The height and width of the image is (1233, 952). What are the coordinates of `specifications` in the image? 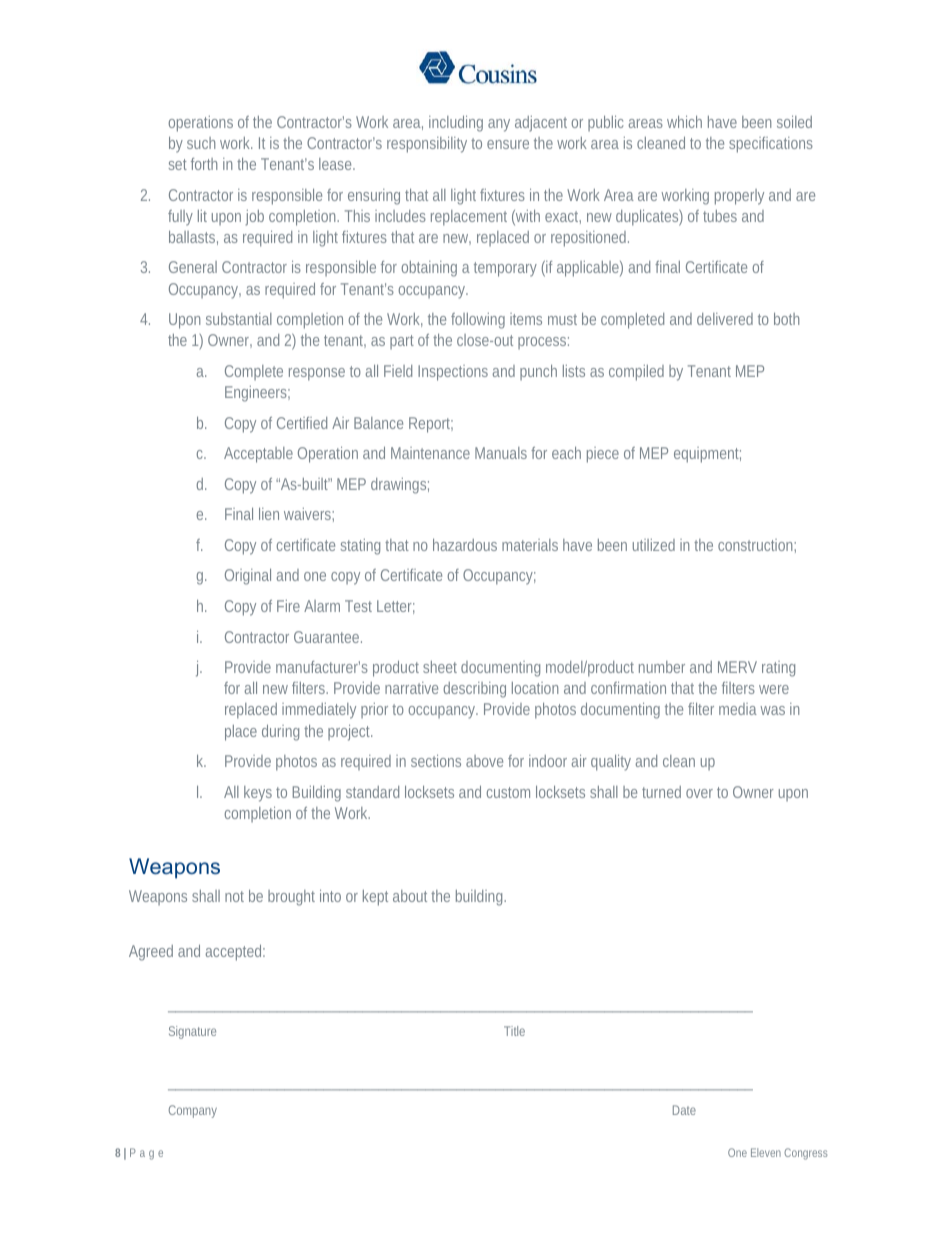 It's located at (771, 145).
